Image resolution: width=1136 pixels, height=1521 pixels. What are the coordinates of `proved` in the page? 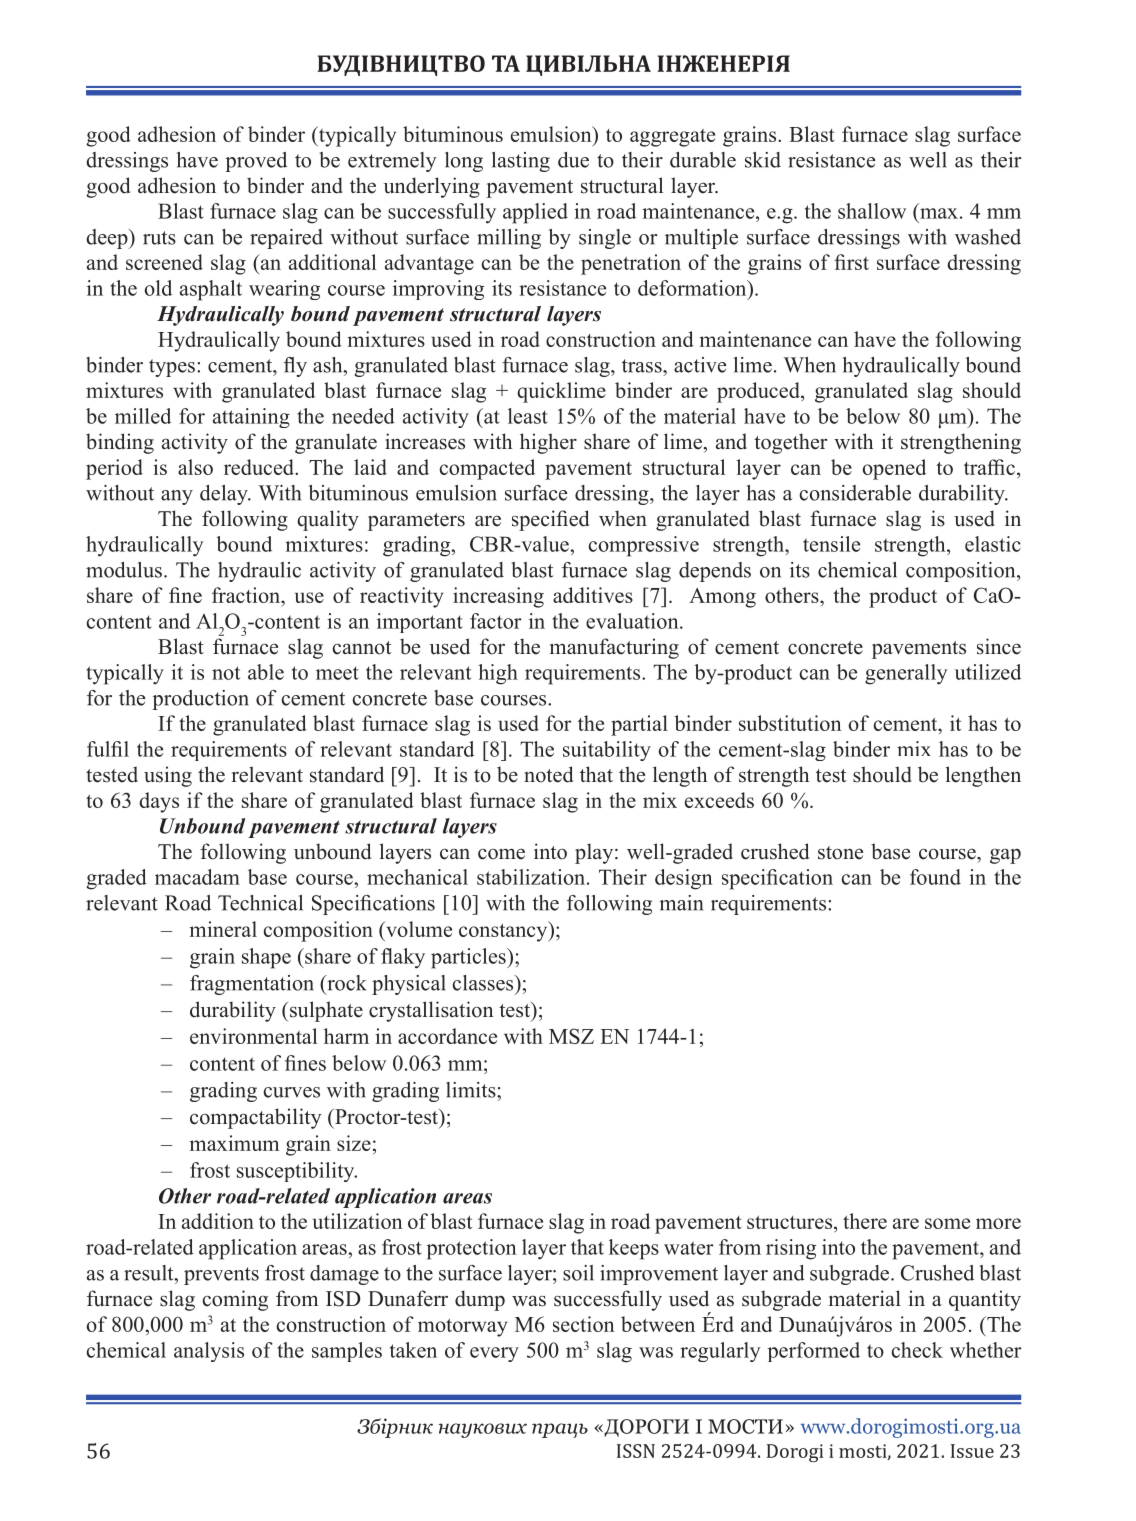 It's located at (256, 162).
